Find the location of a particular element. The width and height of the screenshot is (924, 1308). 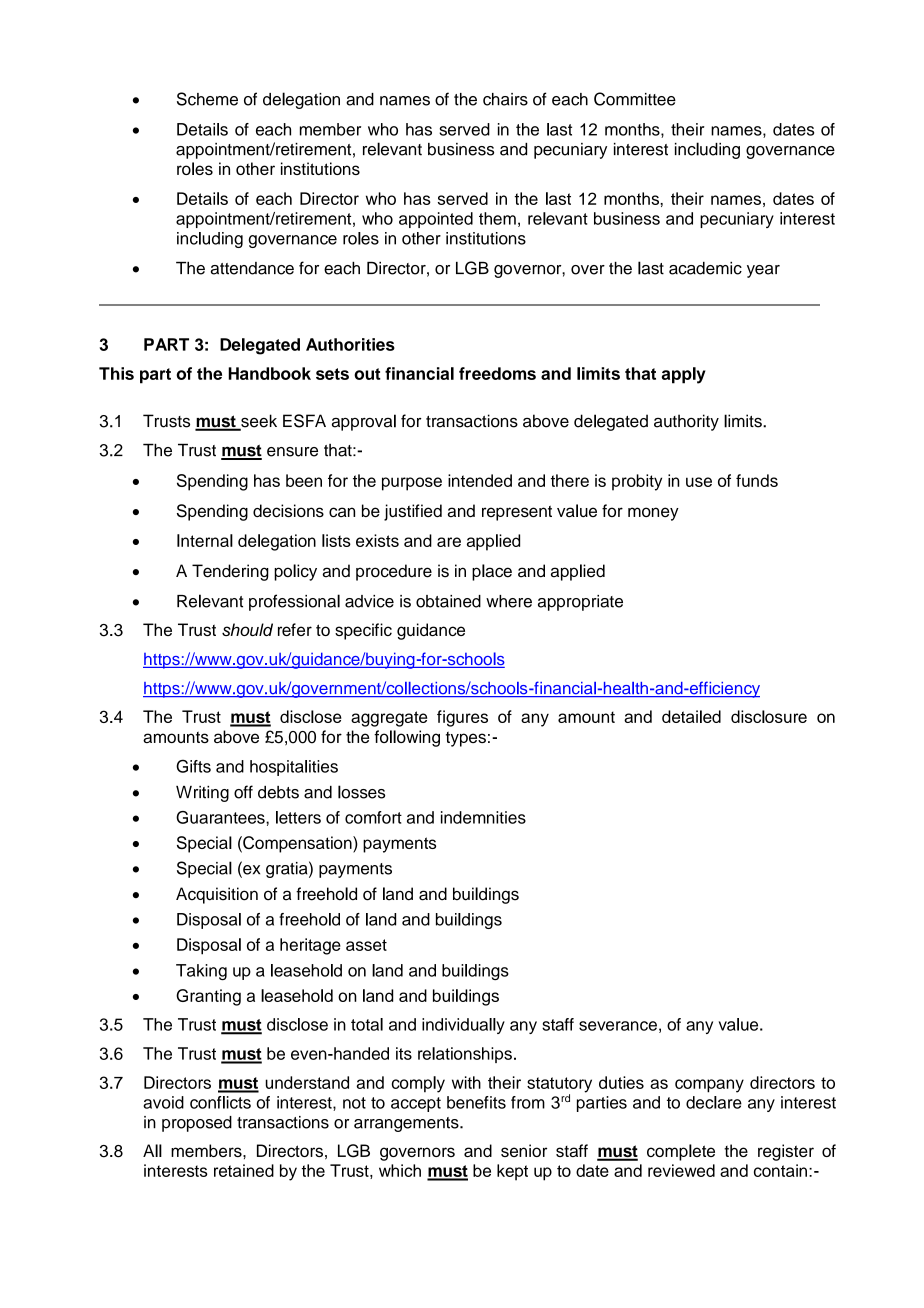

comfort is located at coordinates (373, 817).
